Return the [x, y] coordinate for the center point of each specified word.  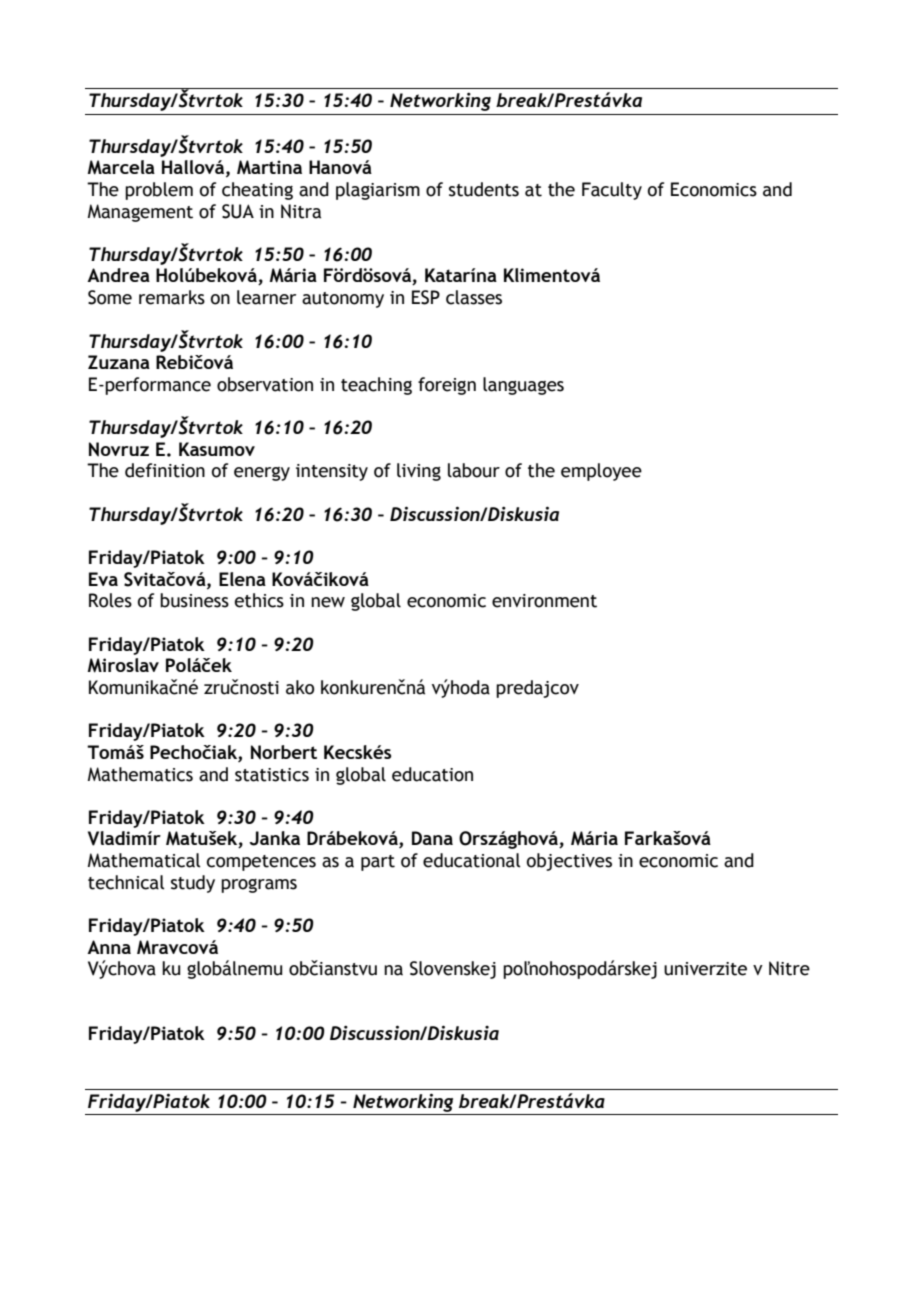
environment [544, 601]
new [328, 602]
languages [523, 386]
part [378, 863]
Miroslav [123, 665]
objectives [569, 862]
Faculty [612, 191]
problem [159, 191]
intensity [332, 472]
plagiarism [378, 191]
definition [165, 470]
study [193, 884]
